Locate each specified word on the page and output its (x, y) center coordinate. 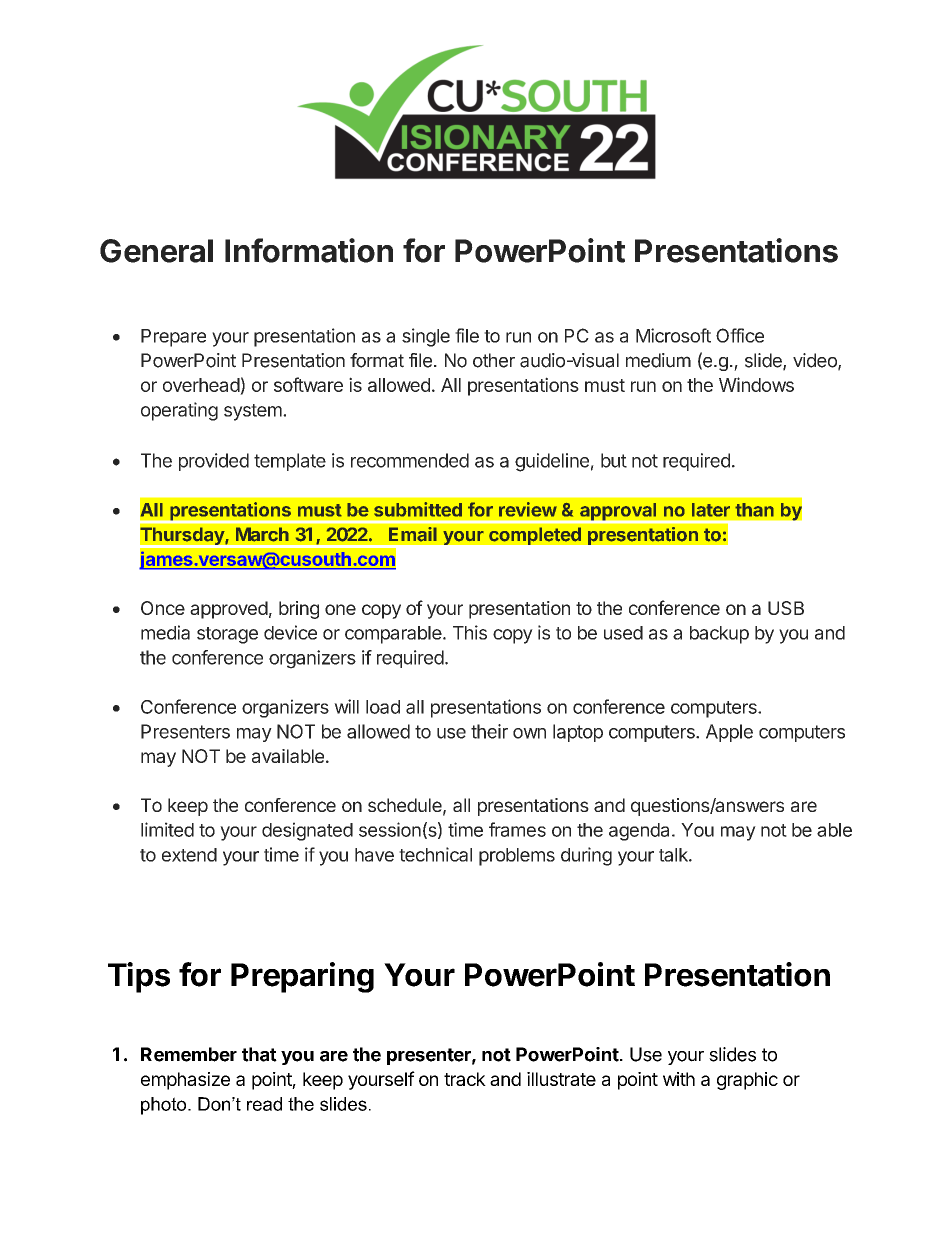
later (711, 510)
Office (740, 335)
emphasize (185, 1081)
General (156, 251)
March (262, 534)
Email (413, 534)
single (426, 337)
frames (517, 829)
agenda (639, 832)
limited (167, 829)
